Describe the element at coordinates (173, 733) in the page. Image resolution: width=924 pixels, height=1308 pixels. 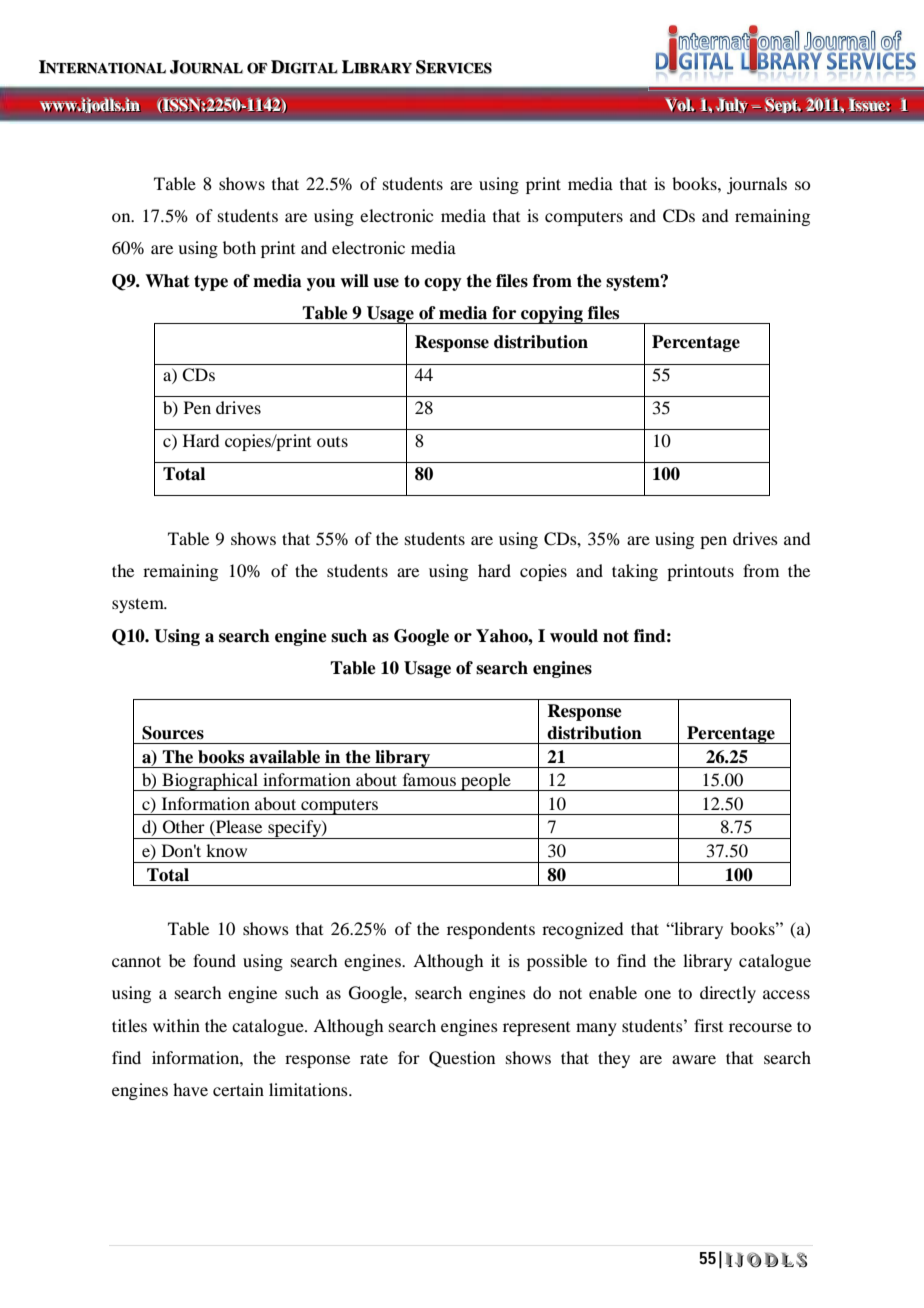
I see `Sources` at that location.
